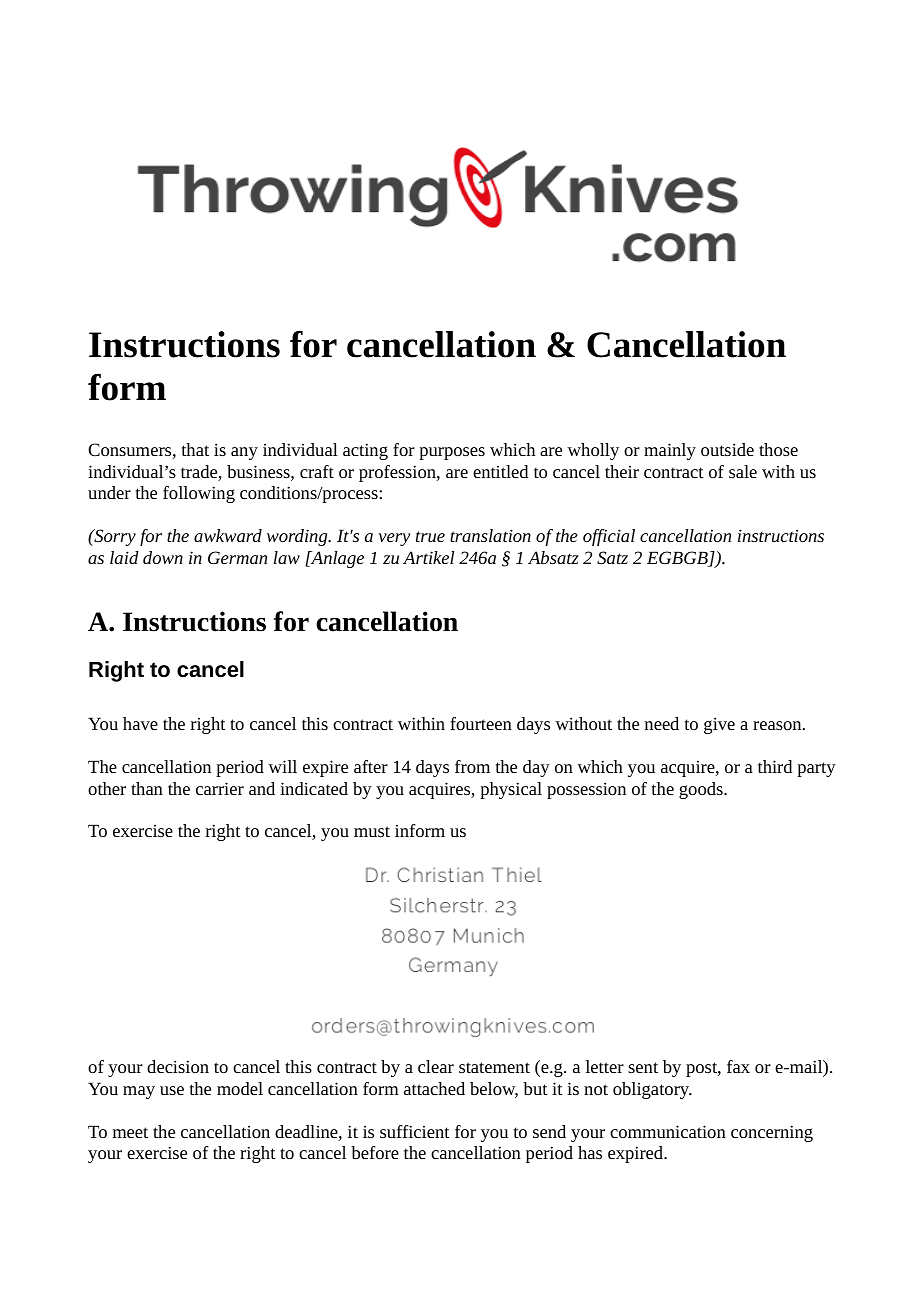 The width and height of the screenshot is (924, 1308). I want to click on that, so click(195, 449).
